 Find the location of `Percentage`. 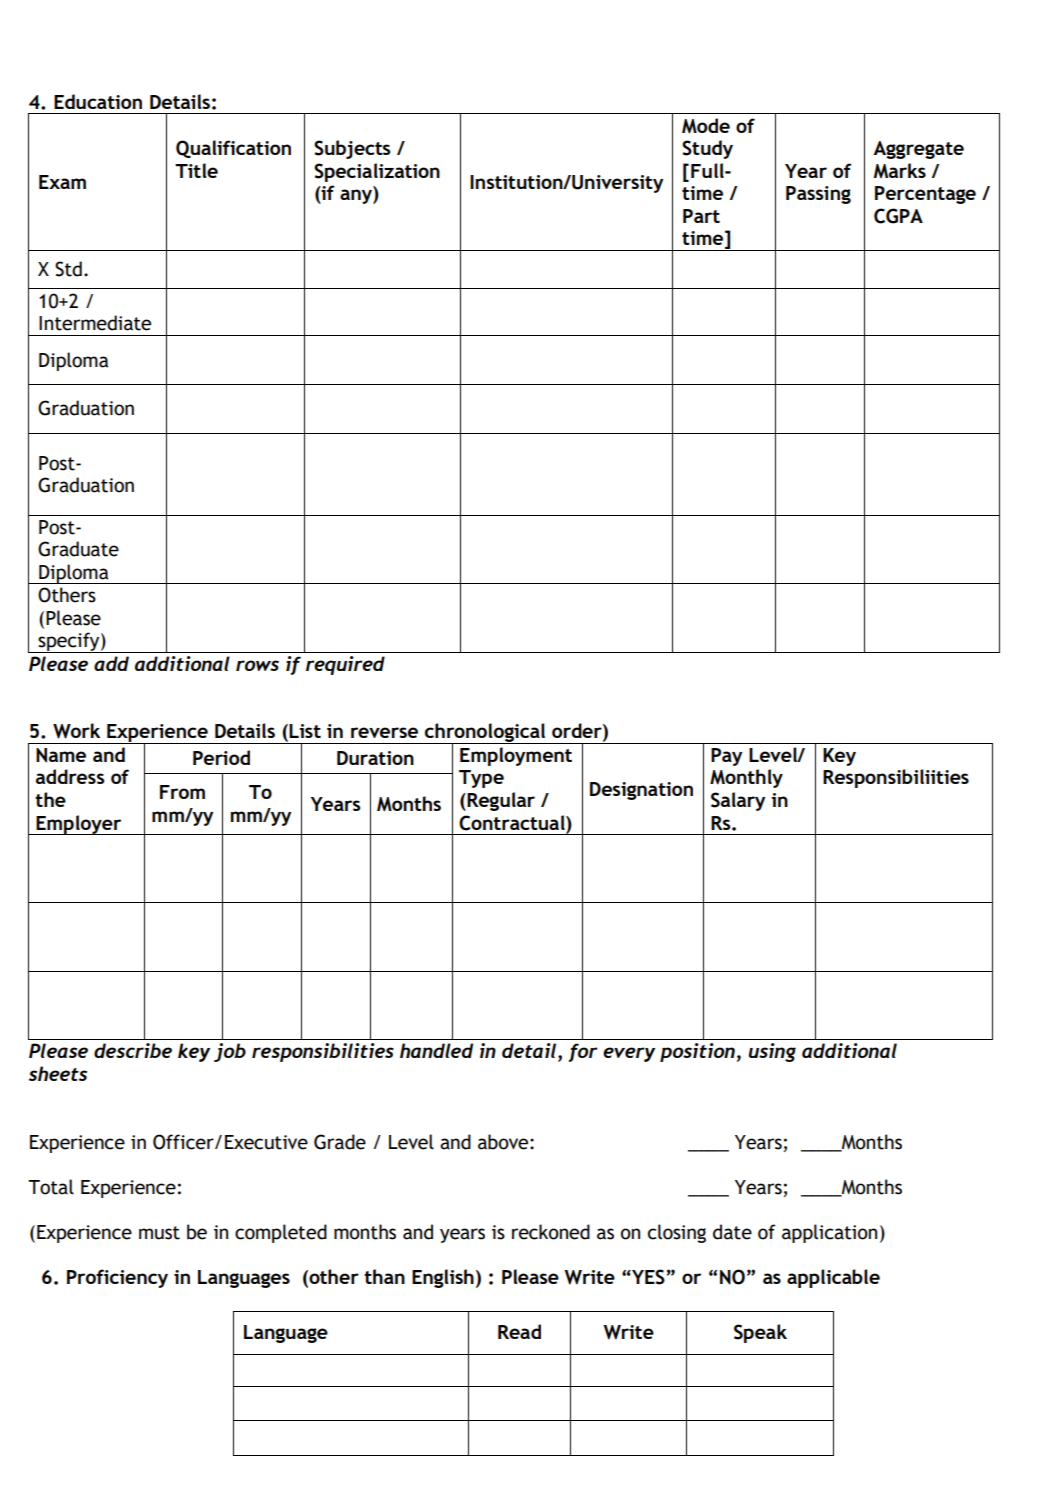

Percentage is located at coordinates (925, 195).
